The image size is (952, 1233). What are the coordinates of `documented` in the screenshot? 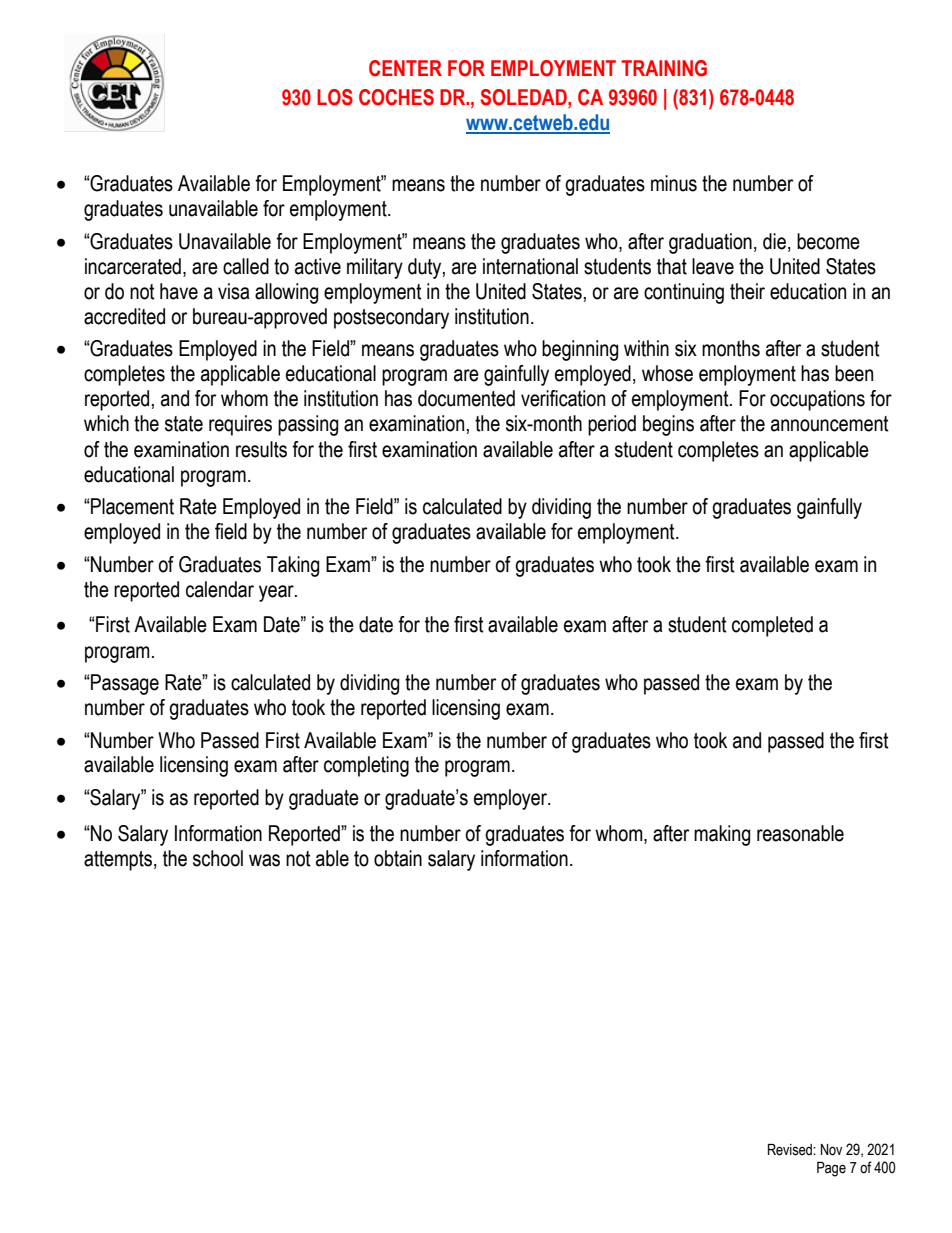 It's located at (466, 398).
